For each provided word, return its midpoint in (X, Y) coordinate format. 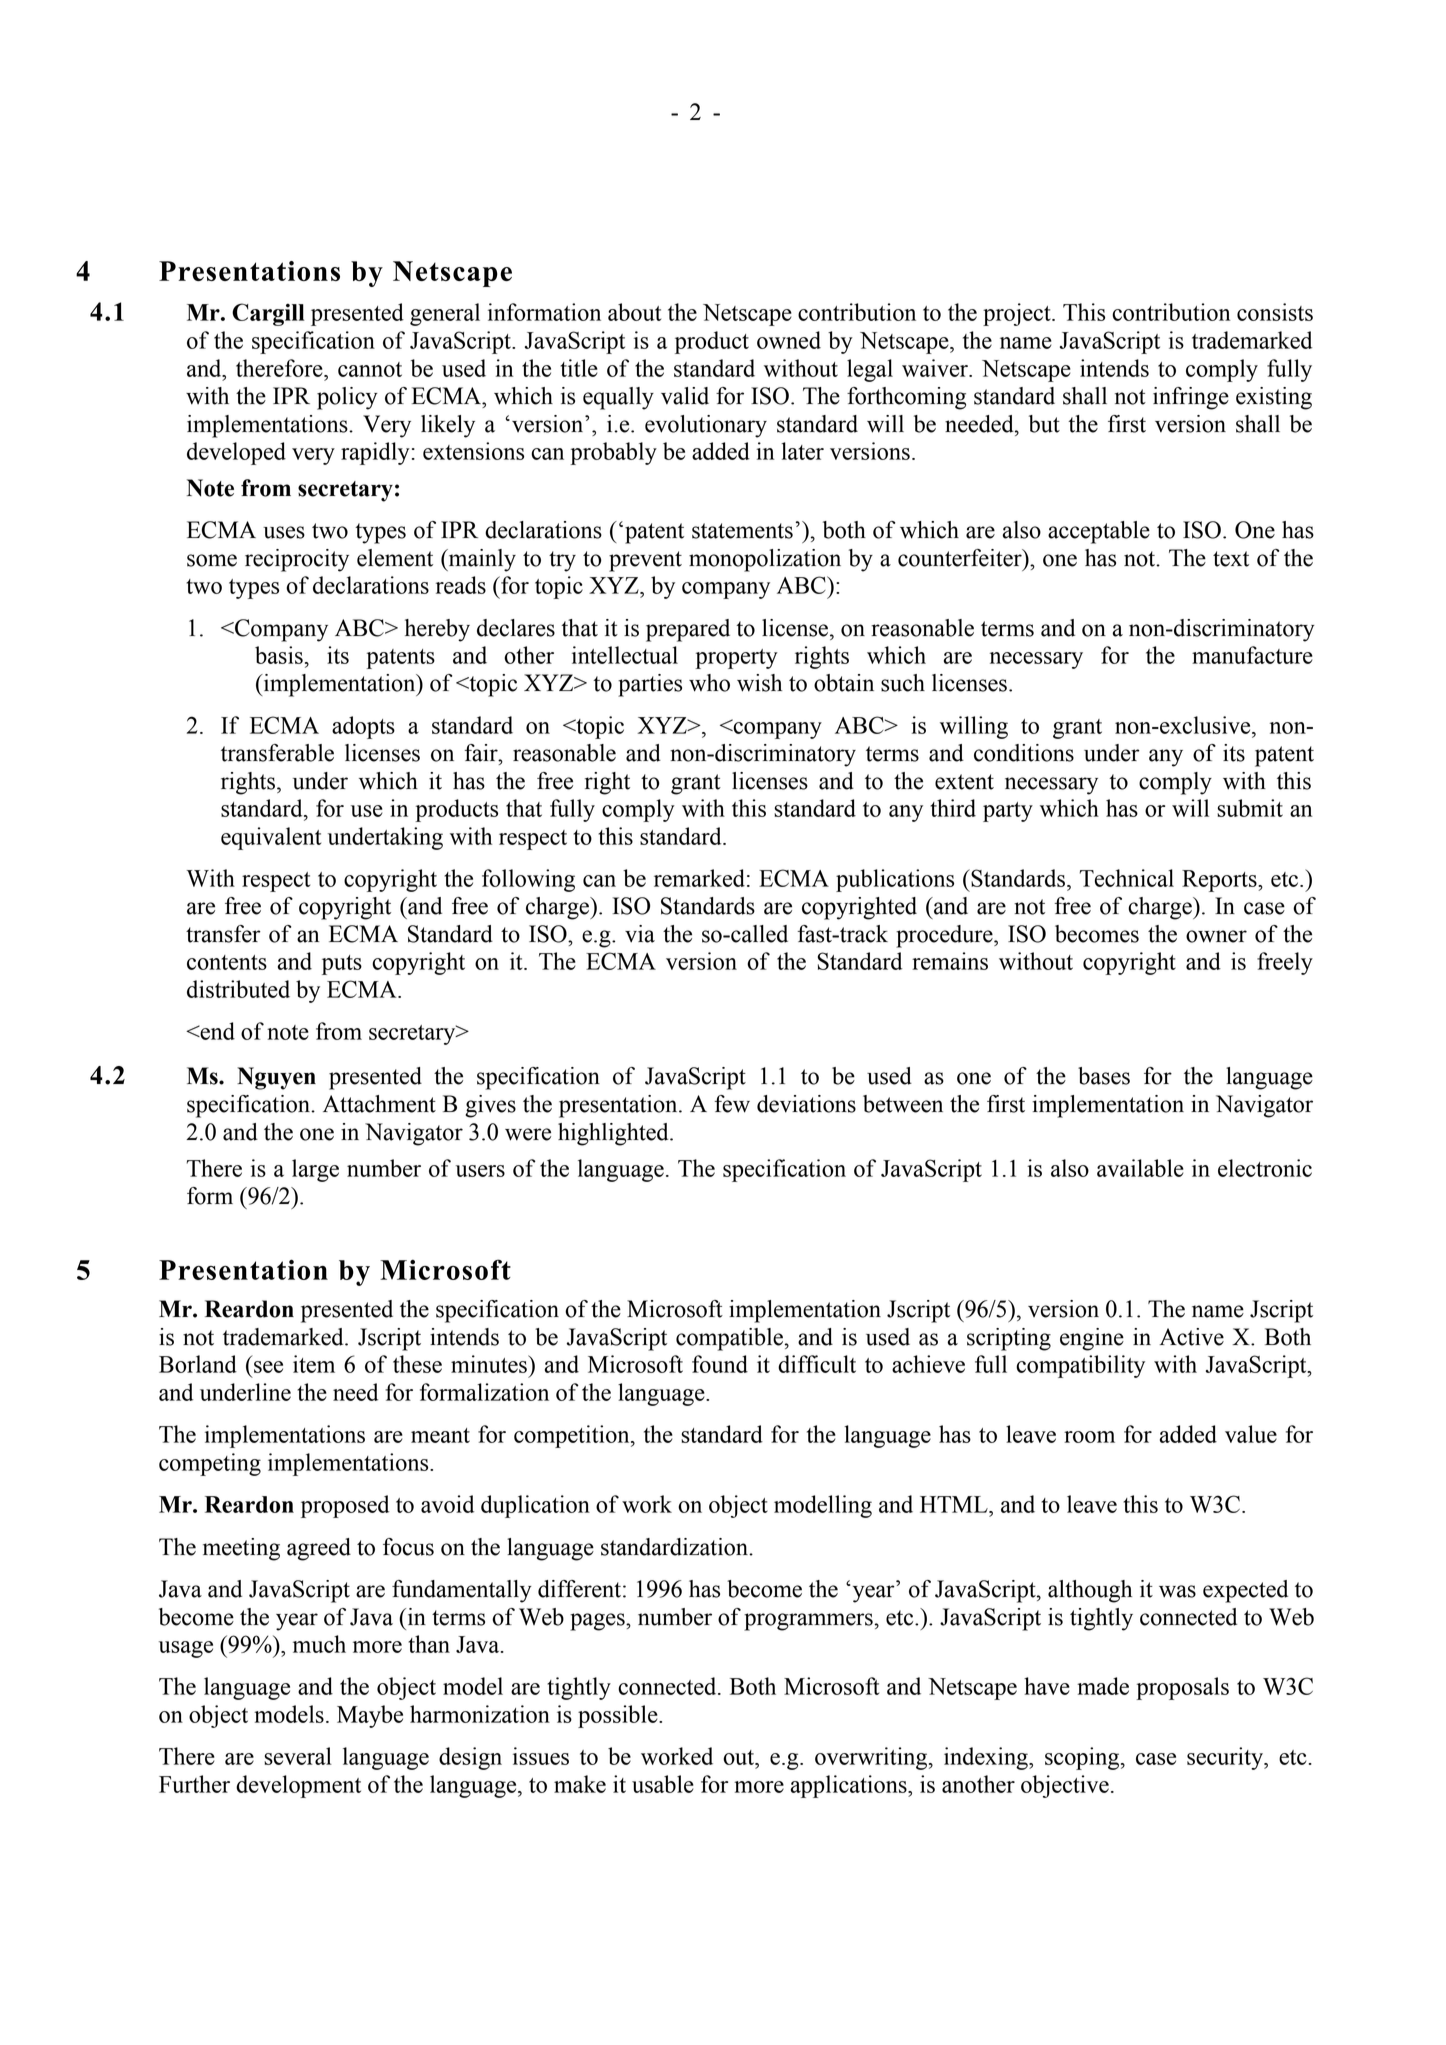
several (298, 1756)
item (314, 1364)
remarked (699, 878)
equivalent (271, 838)
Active (1191, 1337)
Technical (1126, 878)
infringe (1191, 398)
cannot (370, 369)
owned (789, 340)
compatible (729, 1339)
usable (663, 1784)
